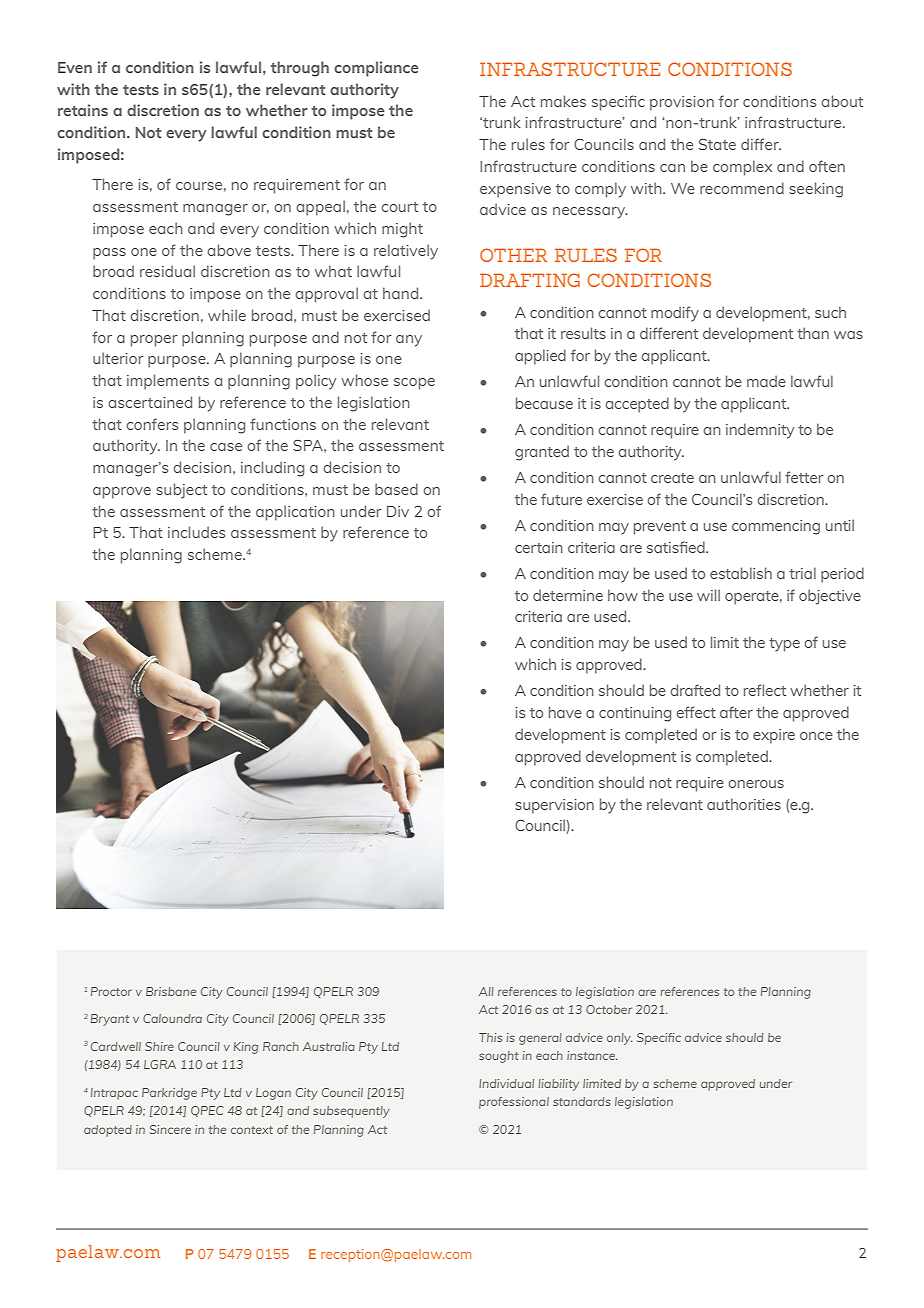 The width and height of the document is (924, 1308). Describe the element at coordinates (744, 804) in the document. I see `authorities` at that location.
